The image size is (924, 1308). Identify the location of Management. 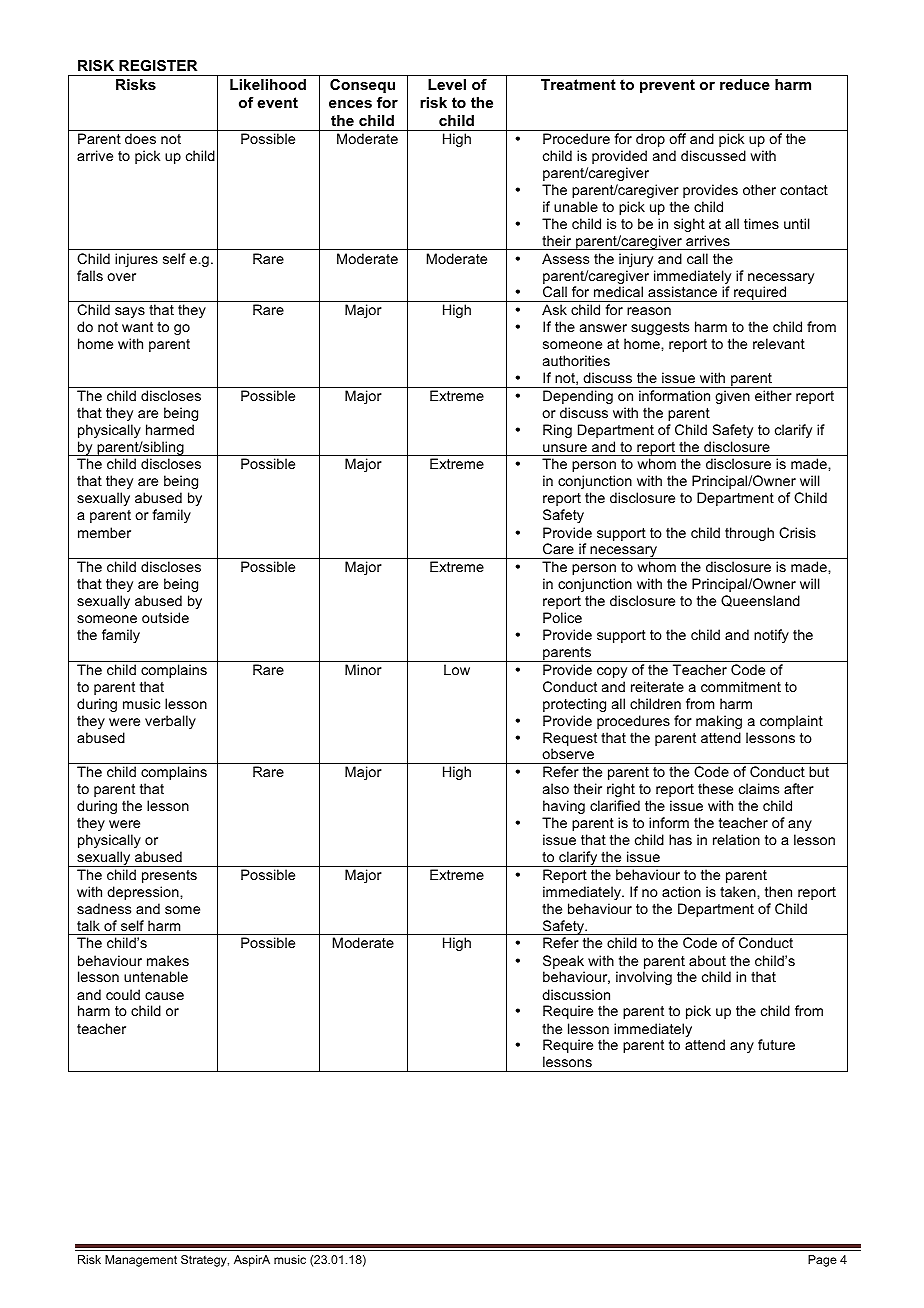
(141, 1261).
